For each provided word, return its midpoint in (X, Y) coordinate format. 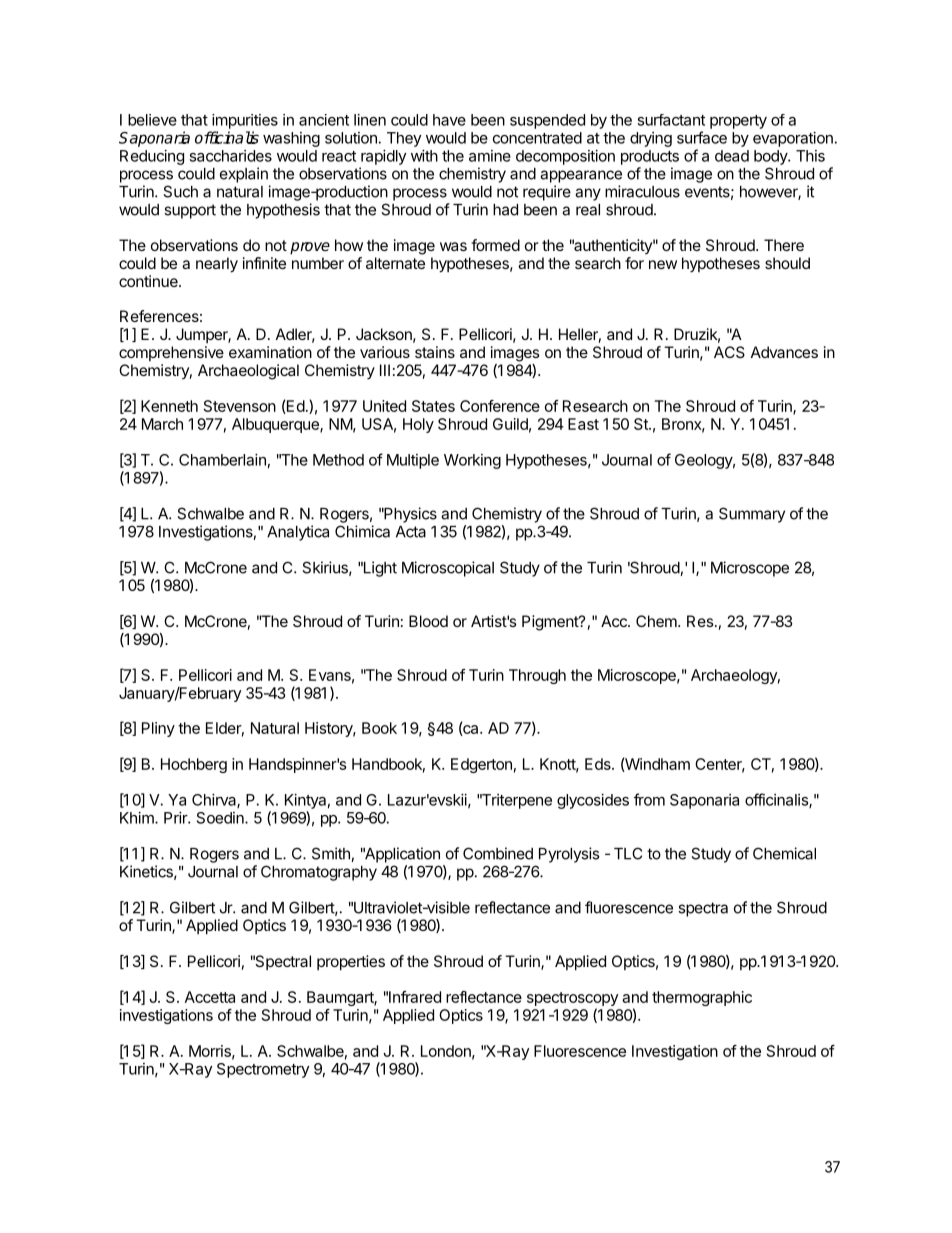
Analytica (298, 533)
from (649, 799)
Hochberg (194, 765)
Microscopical (448, 569)
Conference (500, 406)
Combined (498, 853)
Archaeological (248, 372)
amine (490, 156)
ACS (729, 352)
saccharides (230, 156)
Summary (752, 515)
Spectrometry (263, 1070)
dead (732, 156)
